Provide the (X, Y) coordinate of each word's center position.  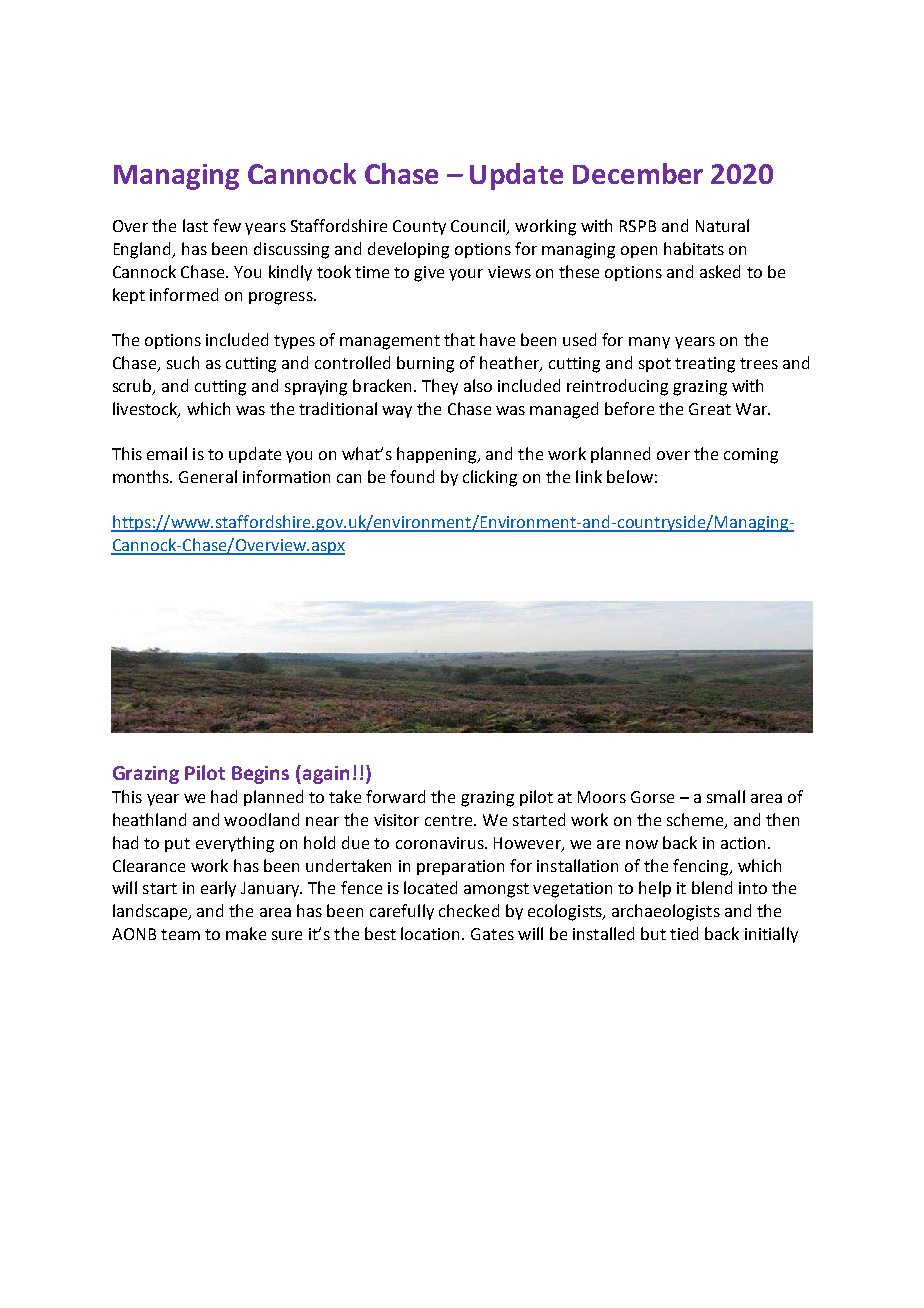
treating (705, 365)
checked (469, 910)
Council (479, 227)
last (195, 225)
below (630, 476)
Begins (260, 775)
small (726, 796)
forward (395, 796)
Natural (722, 225)
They (440, 387)
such (183, 362)
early (218, 889)
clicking (490, 478)
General (208, 476)
